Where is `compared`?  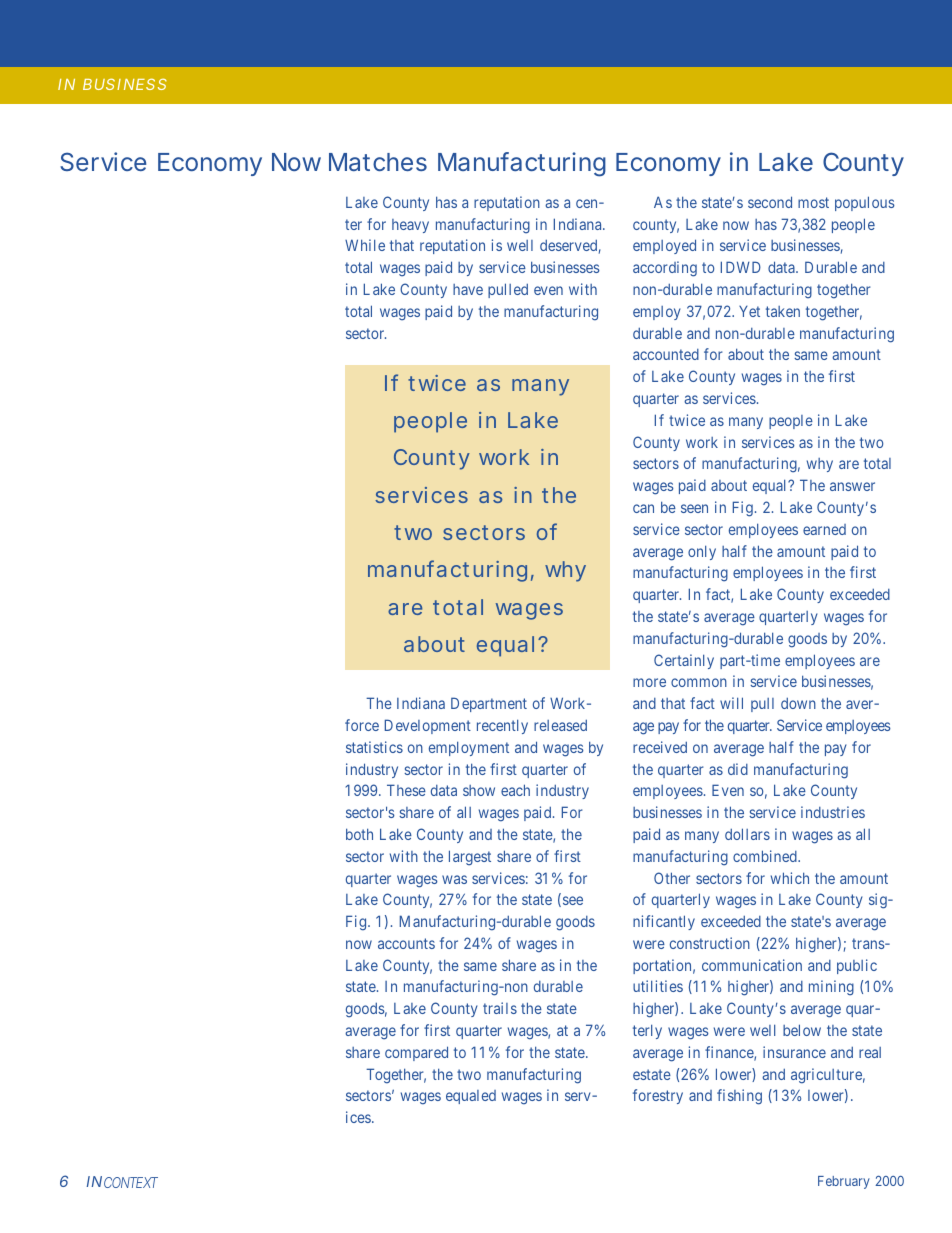 compared is located at coordinates (416, 1053).
